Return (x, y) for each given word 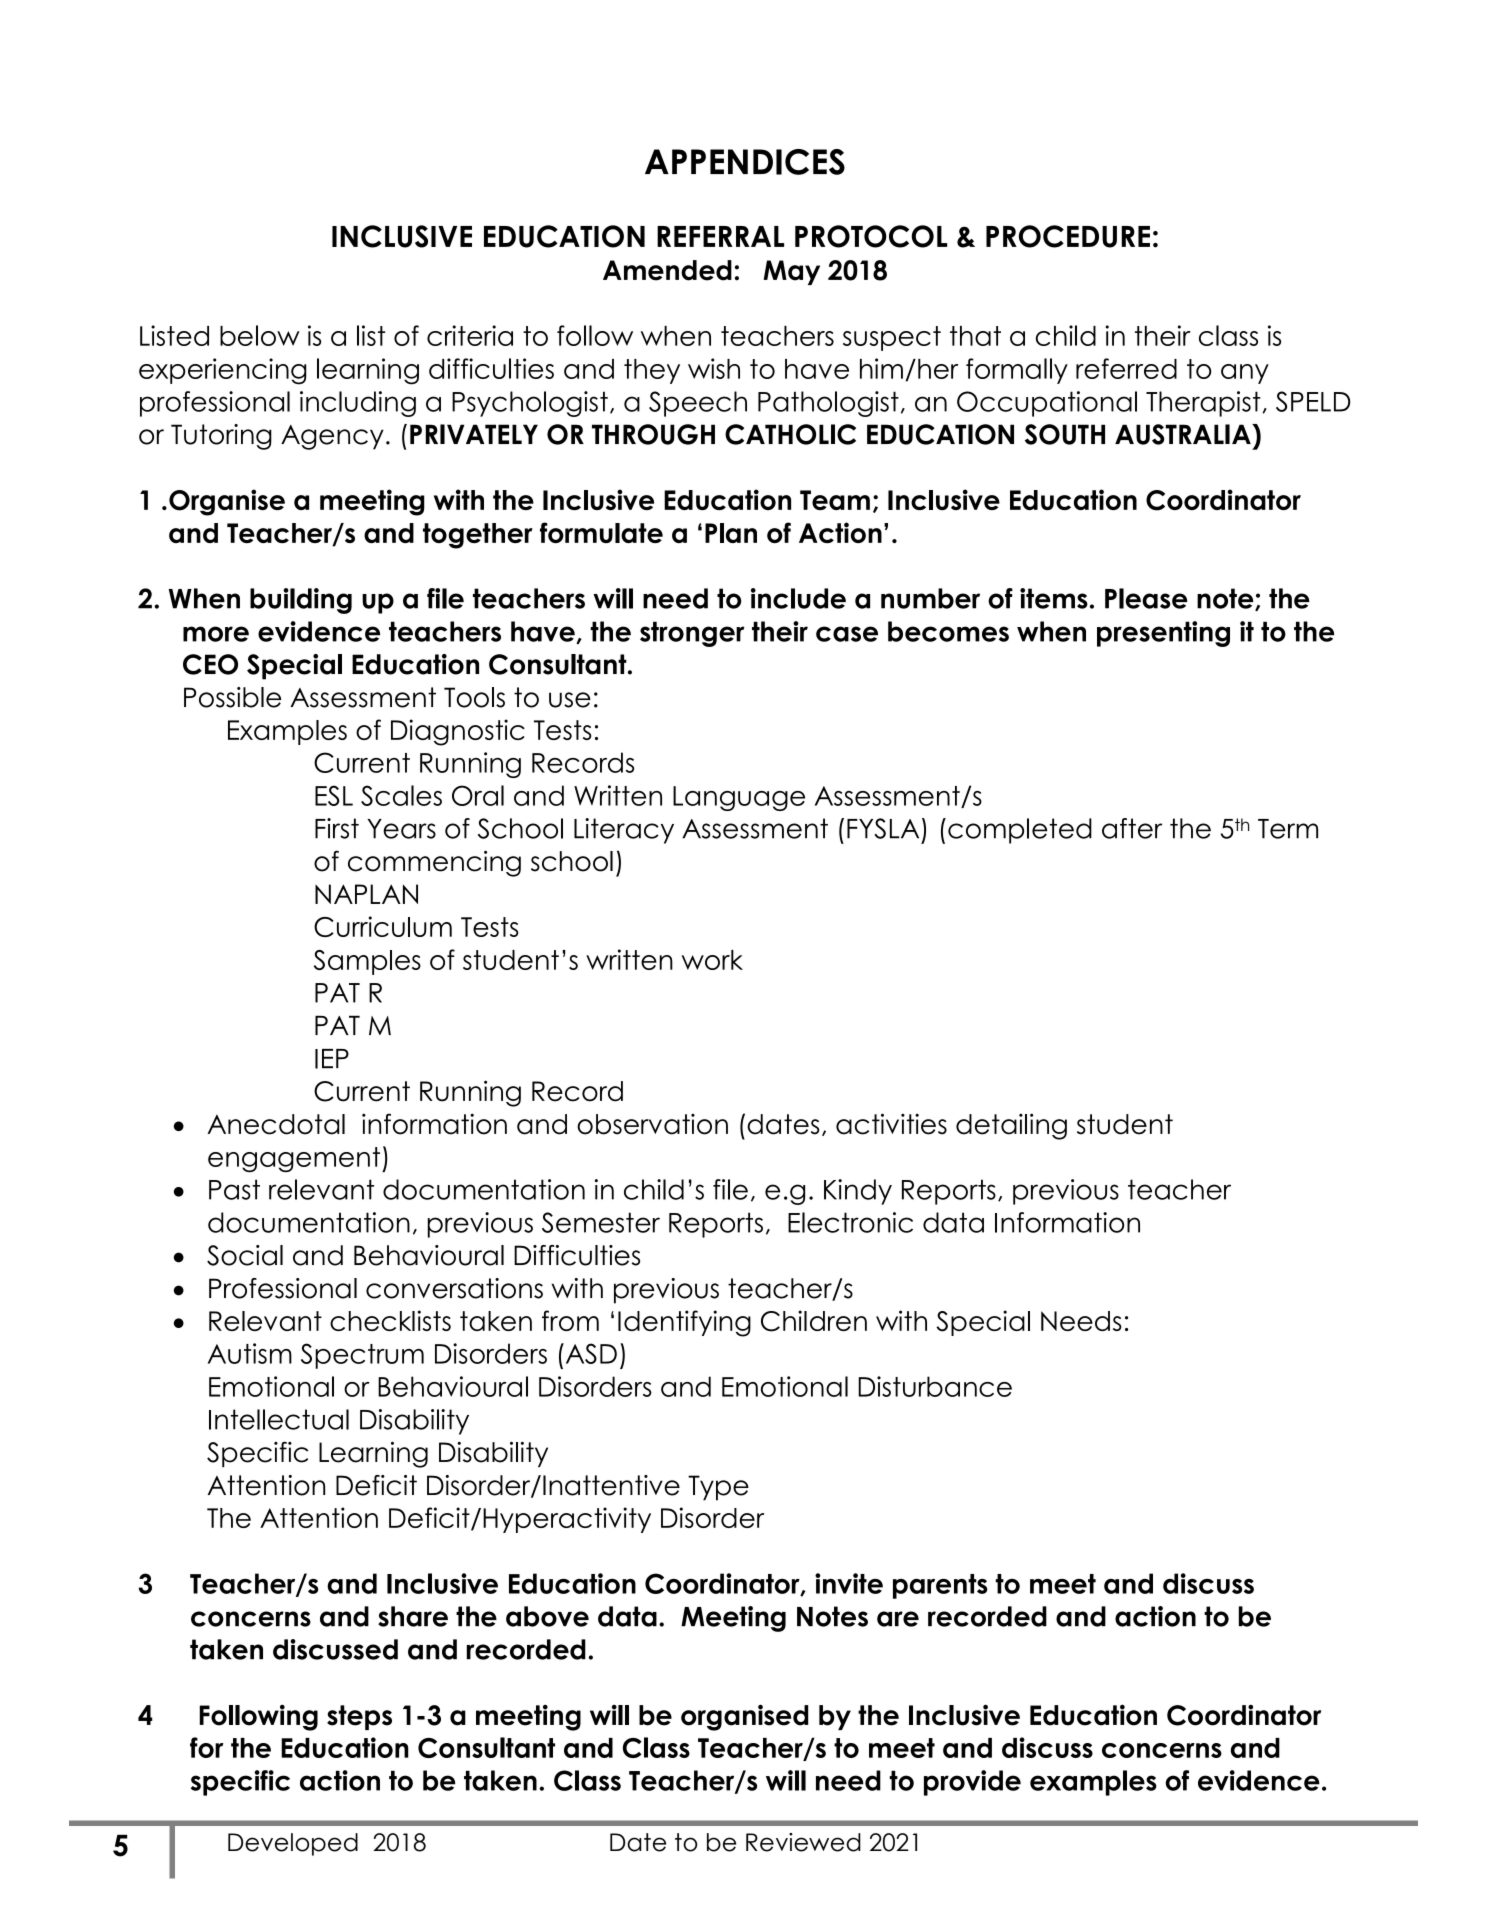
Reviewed (803, 1842)
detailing (1011, 1126)
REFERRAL (720, 236)
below (260, 335)
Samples (367, 962)
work (712, 960)
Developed (293, 1844)
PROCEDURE (1068, 236)
